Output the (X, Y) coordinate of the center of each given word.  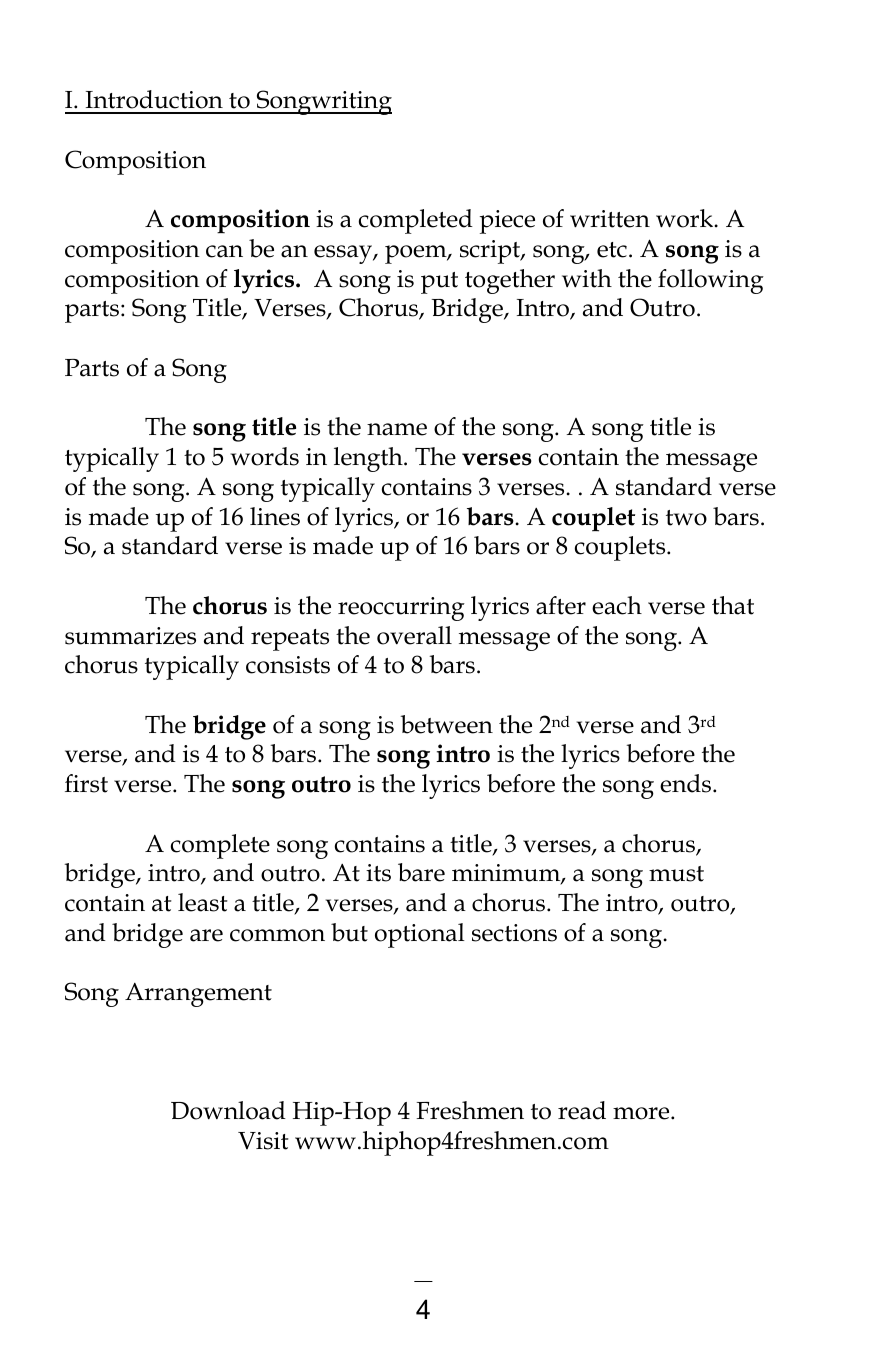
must (676, 874)
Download (228, 1110)
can (224, 251)
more (642, 1113)
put (439, 283)
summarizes (130, 636)
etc (612, 250)
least (203, 902)
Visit (263, 1141)
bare (421, 872)
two (686, 518)
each (617, 605)
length (369, 459)
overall (414, 635)
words (264, 456)
